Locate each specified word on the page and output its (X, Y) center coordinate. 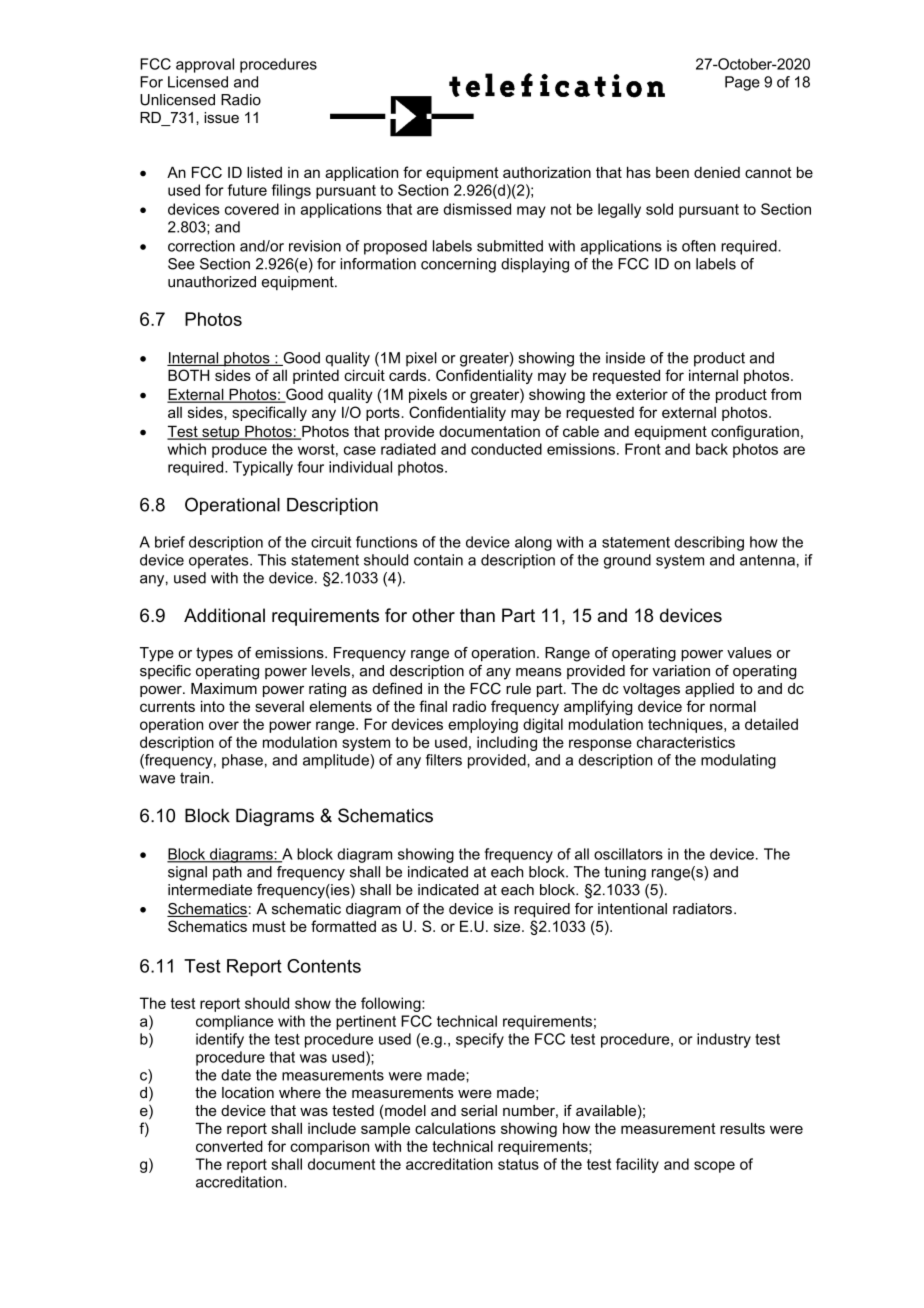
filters (444, 760)
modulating (738, 761)
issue (221, 117)
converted (229, 1146)
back (712, 449)
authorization (547, 172)
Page (742, 83)
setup (221, 433)
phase (242, 761)
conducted (506, 449)
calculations (455, 1128)
